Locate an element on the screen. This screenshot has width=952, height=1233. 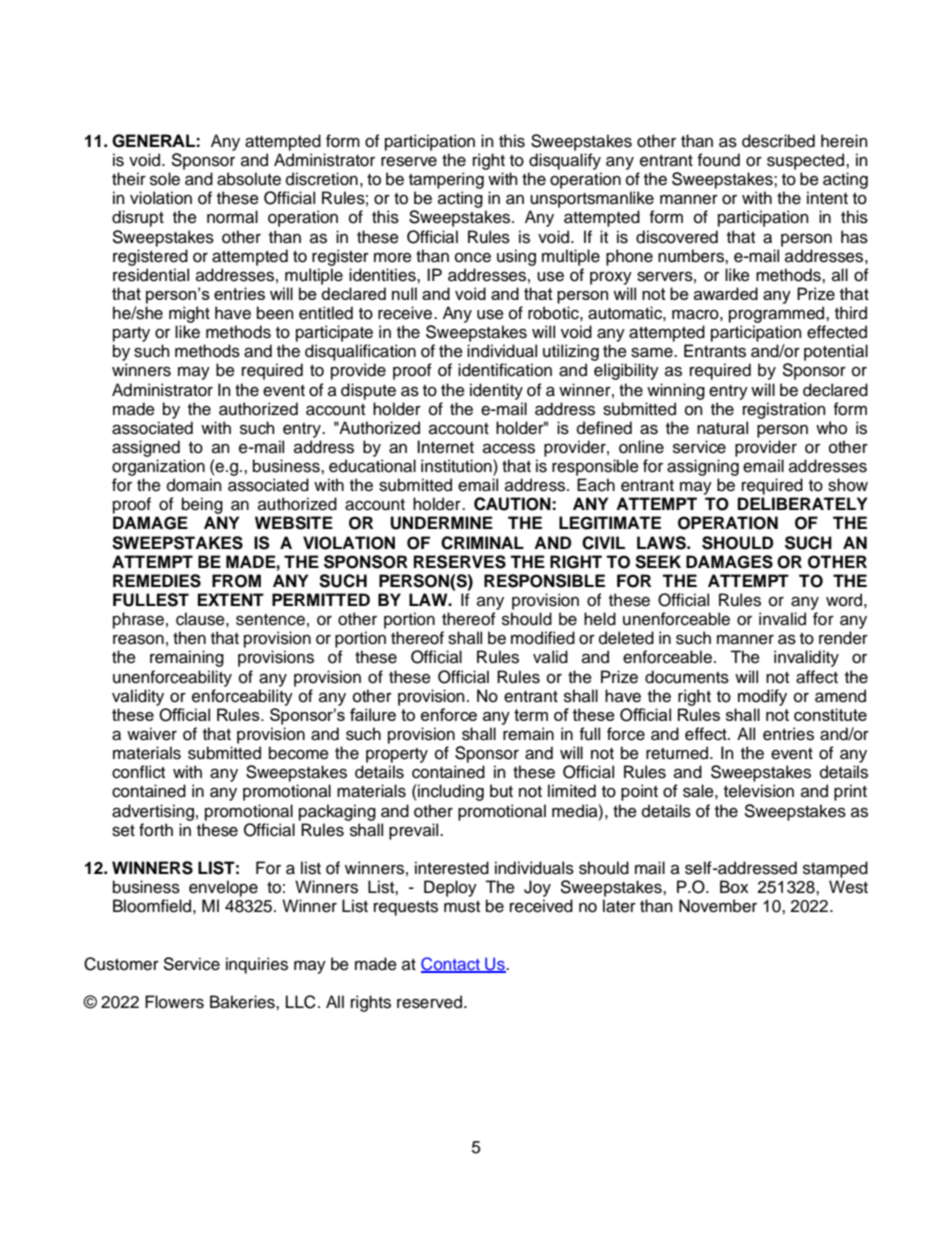
but is located at coordinates (501, 791).
